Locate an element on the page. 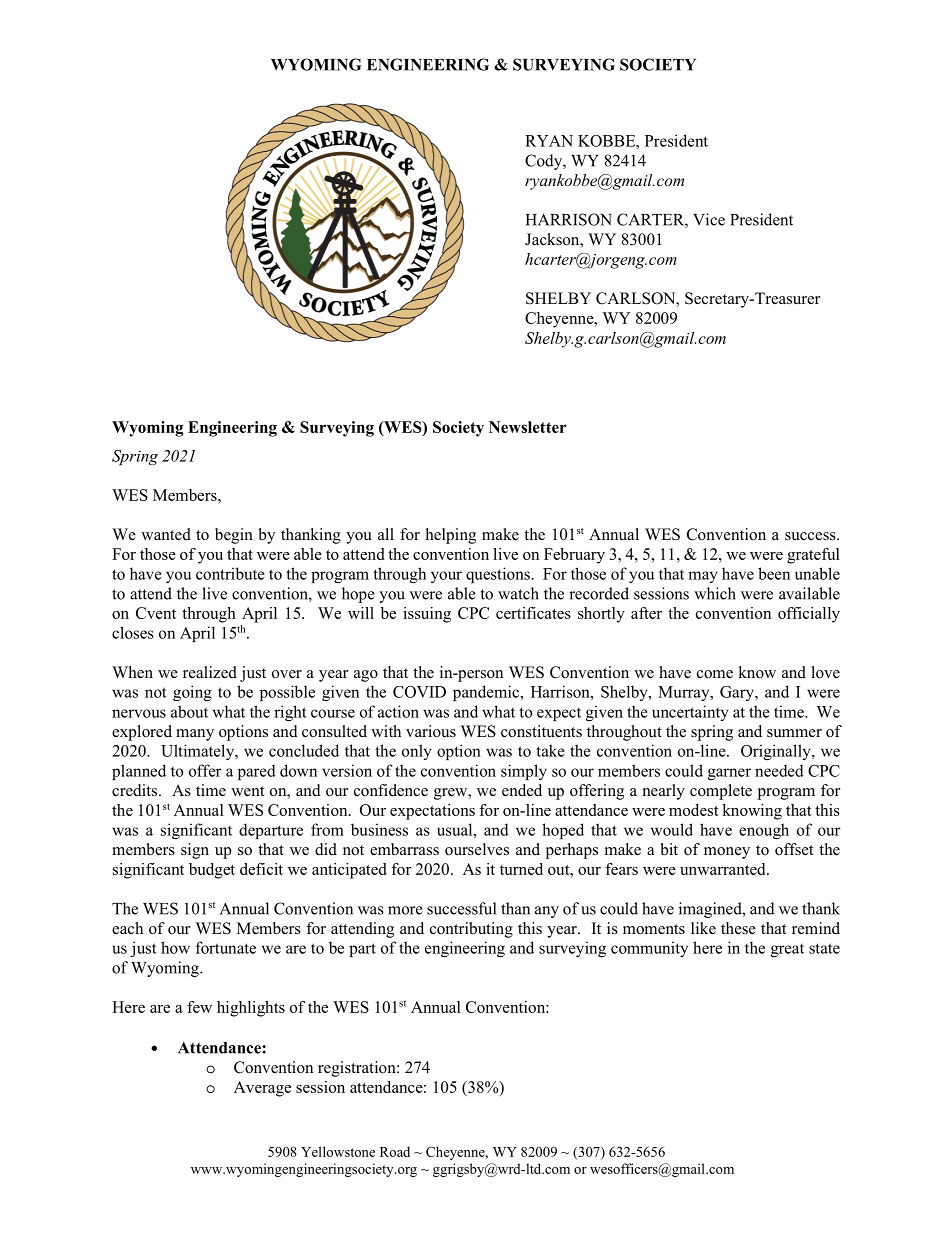 The height and width of the document is (1233, 952). grateful is located at coordinates (813, 556).
